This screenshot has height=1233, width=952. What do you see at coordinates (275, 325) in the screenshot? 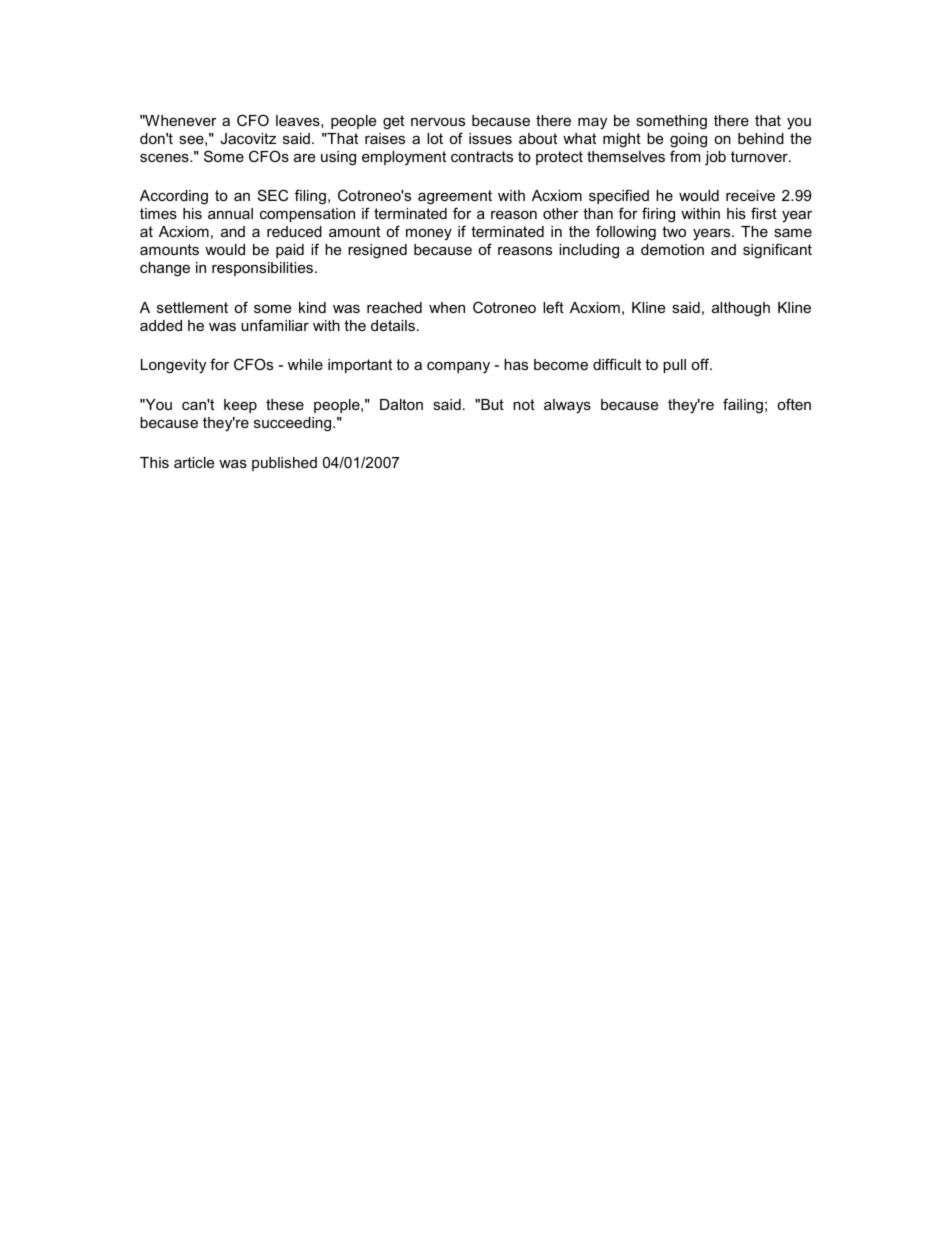
I see `unfamiliar` at bounding box center [275, 325].
